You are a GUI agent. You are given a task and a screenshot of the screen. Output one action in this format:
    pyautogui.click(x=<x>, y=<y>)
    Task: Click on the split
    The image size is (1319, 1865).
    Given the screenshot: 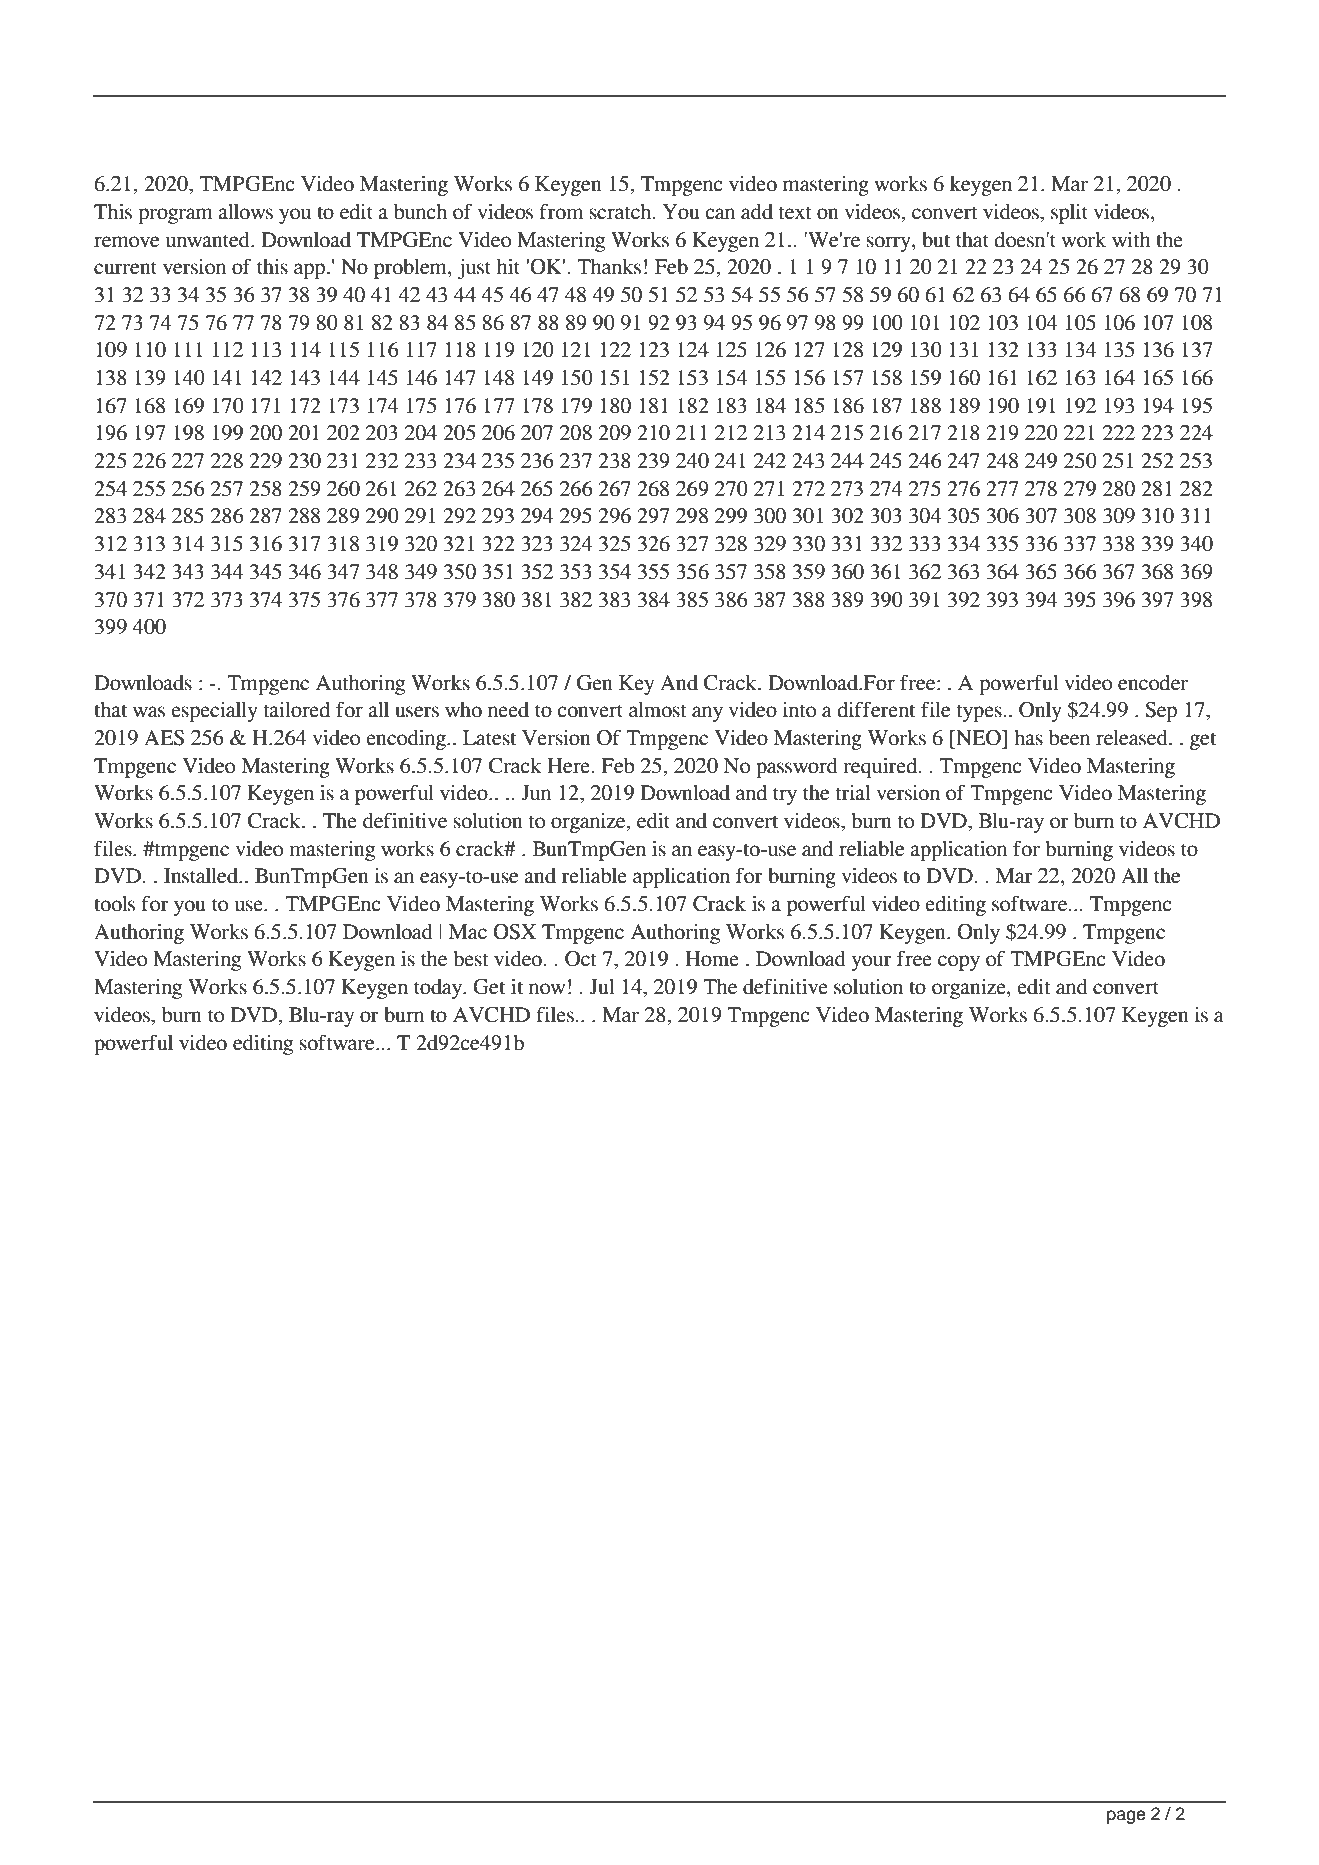 What is the action you would take?
    pyautogui.click(x=1069, y=214)
